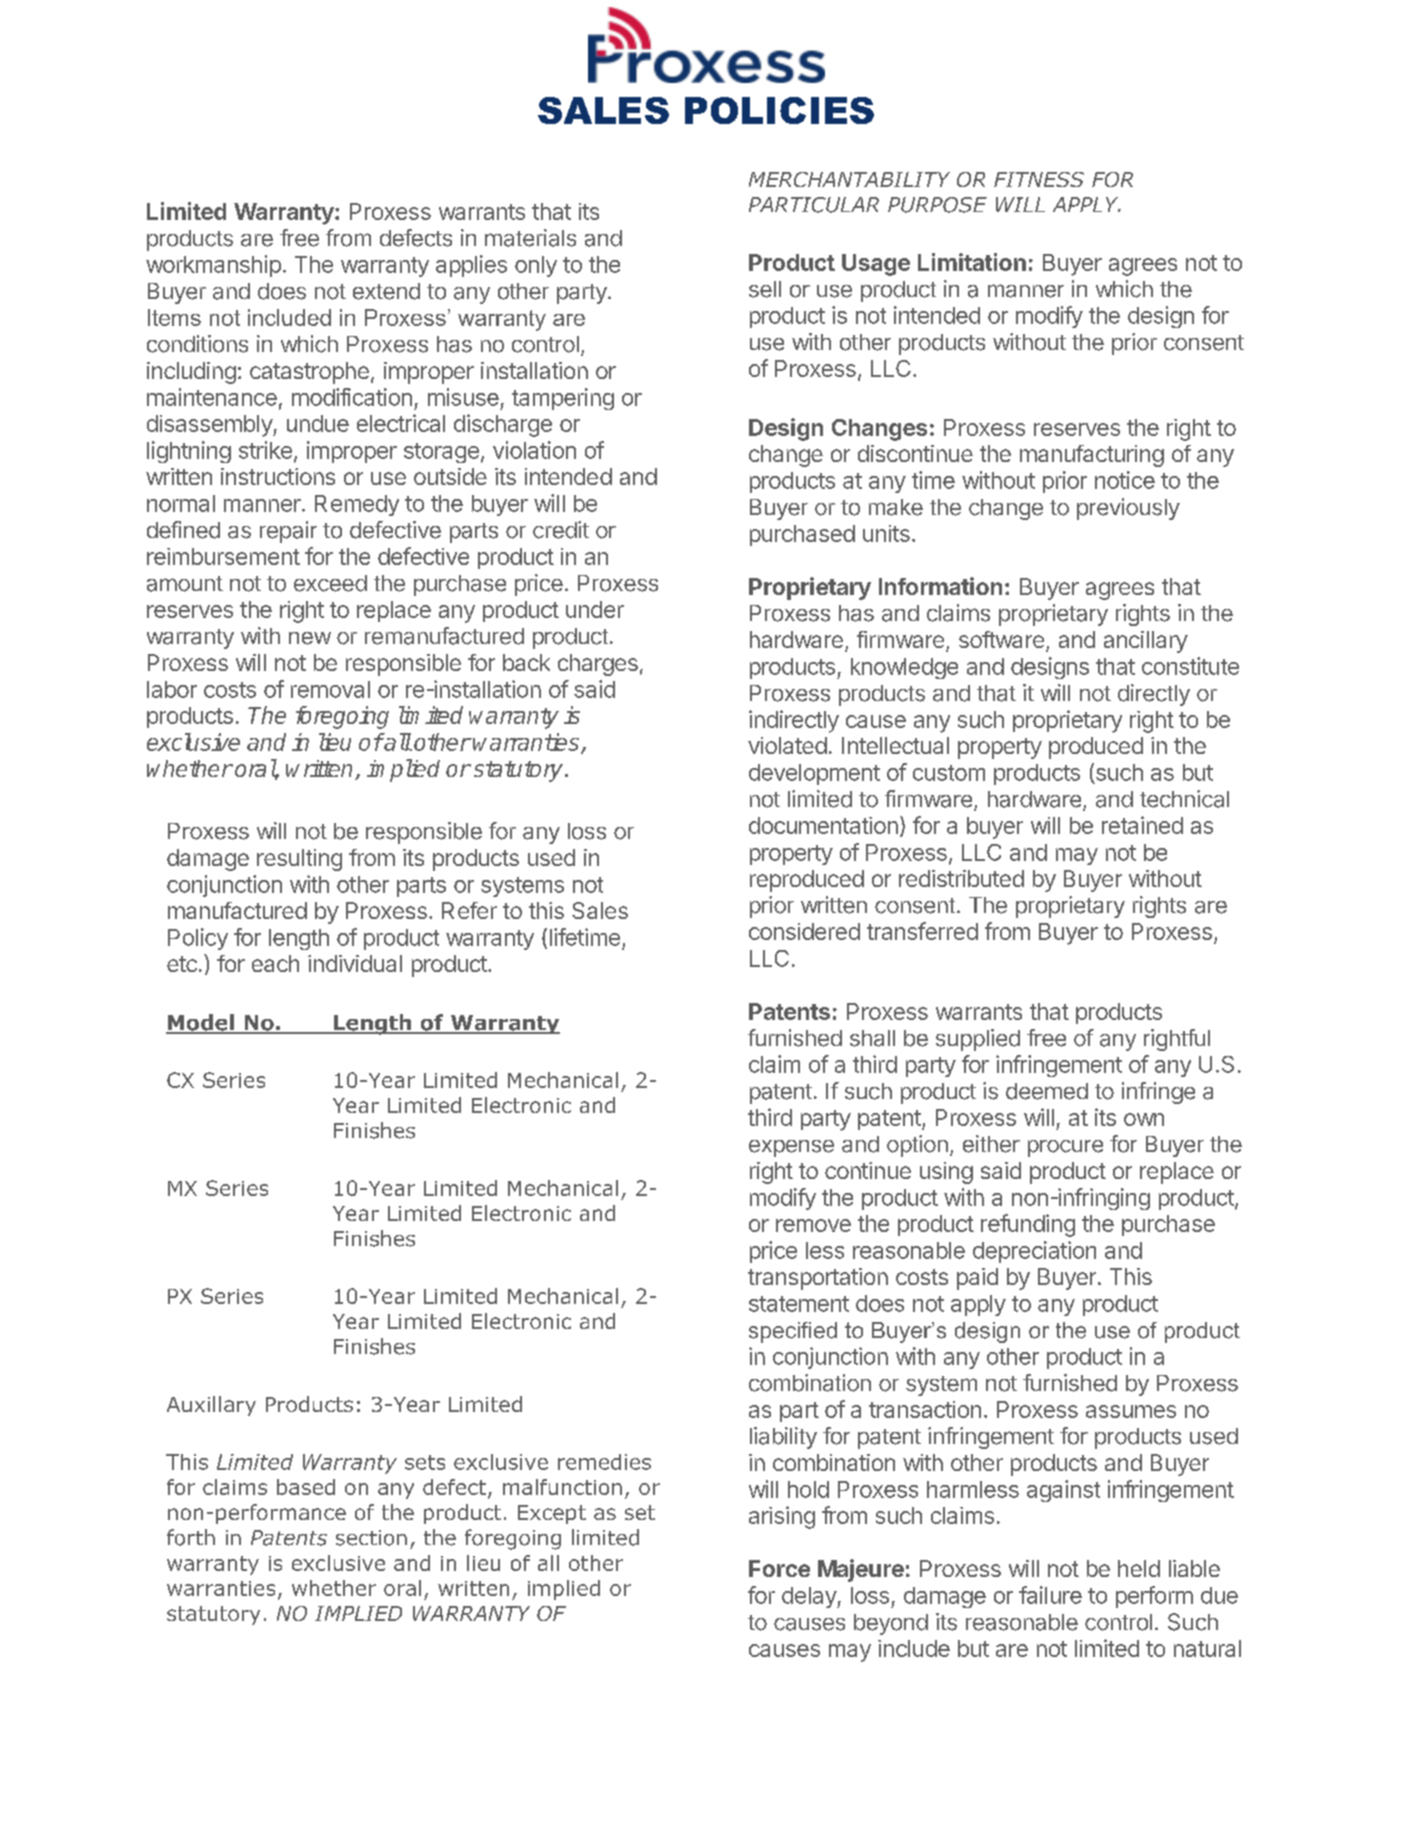 This page has width=1412, height=1828. I want to click on expense, so click(791, 1148).
